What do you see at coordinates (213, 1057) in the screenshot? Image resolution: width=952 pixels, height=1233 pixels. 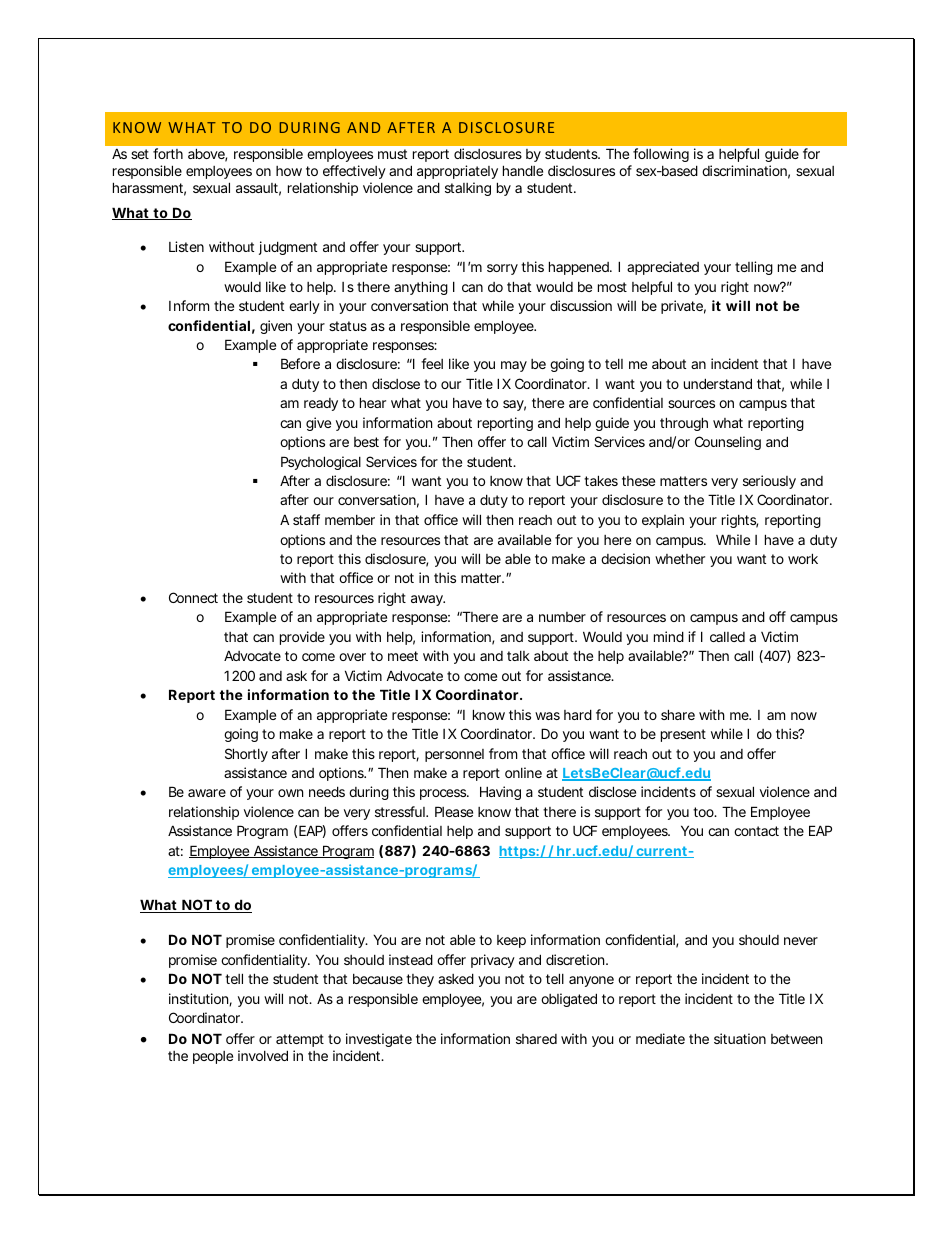 I see `people` at bounding box center [213, 1057].
